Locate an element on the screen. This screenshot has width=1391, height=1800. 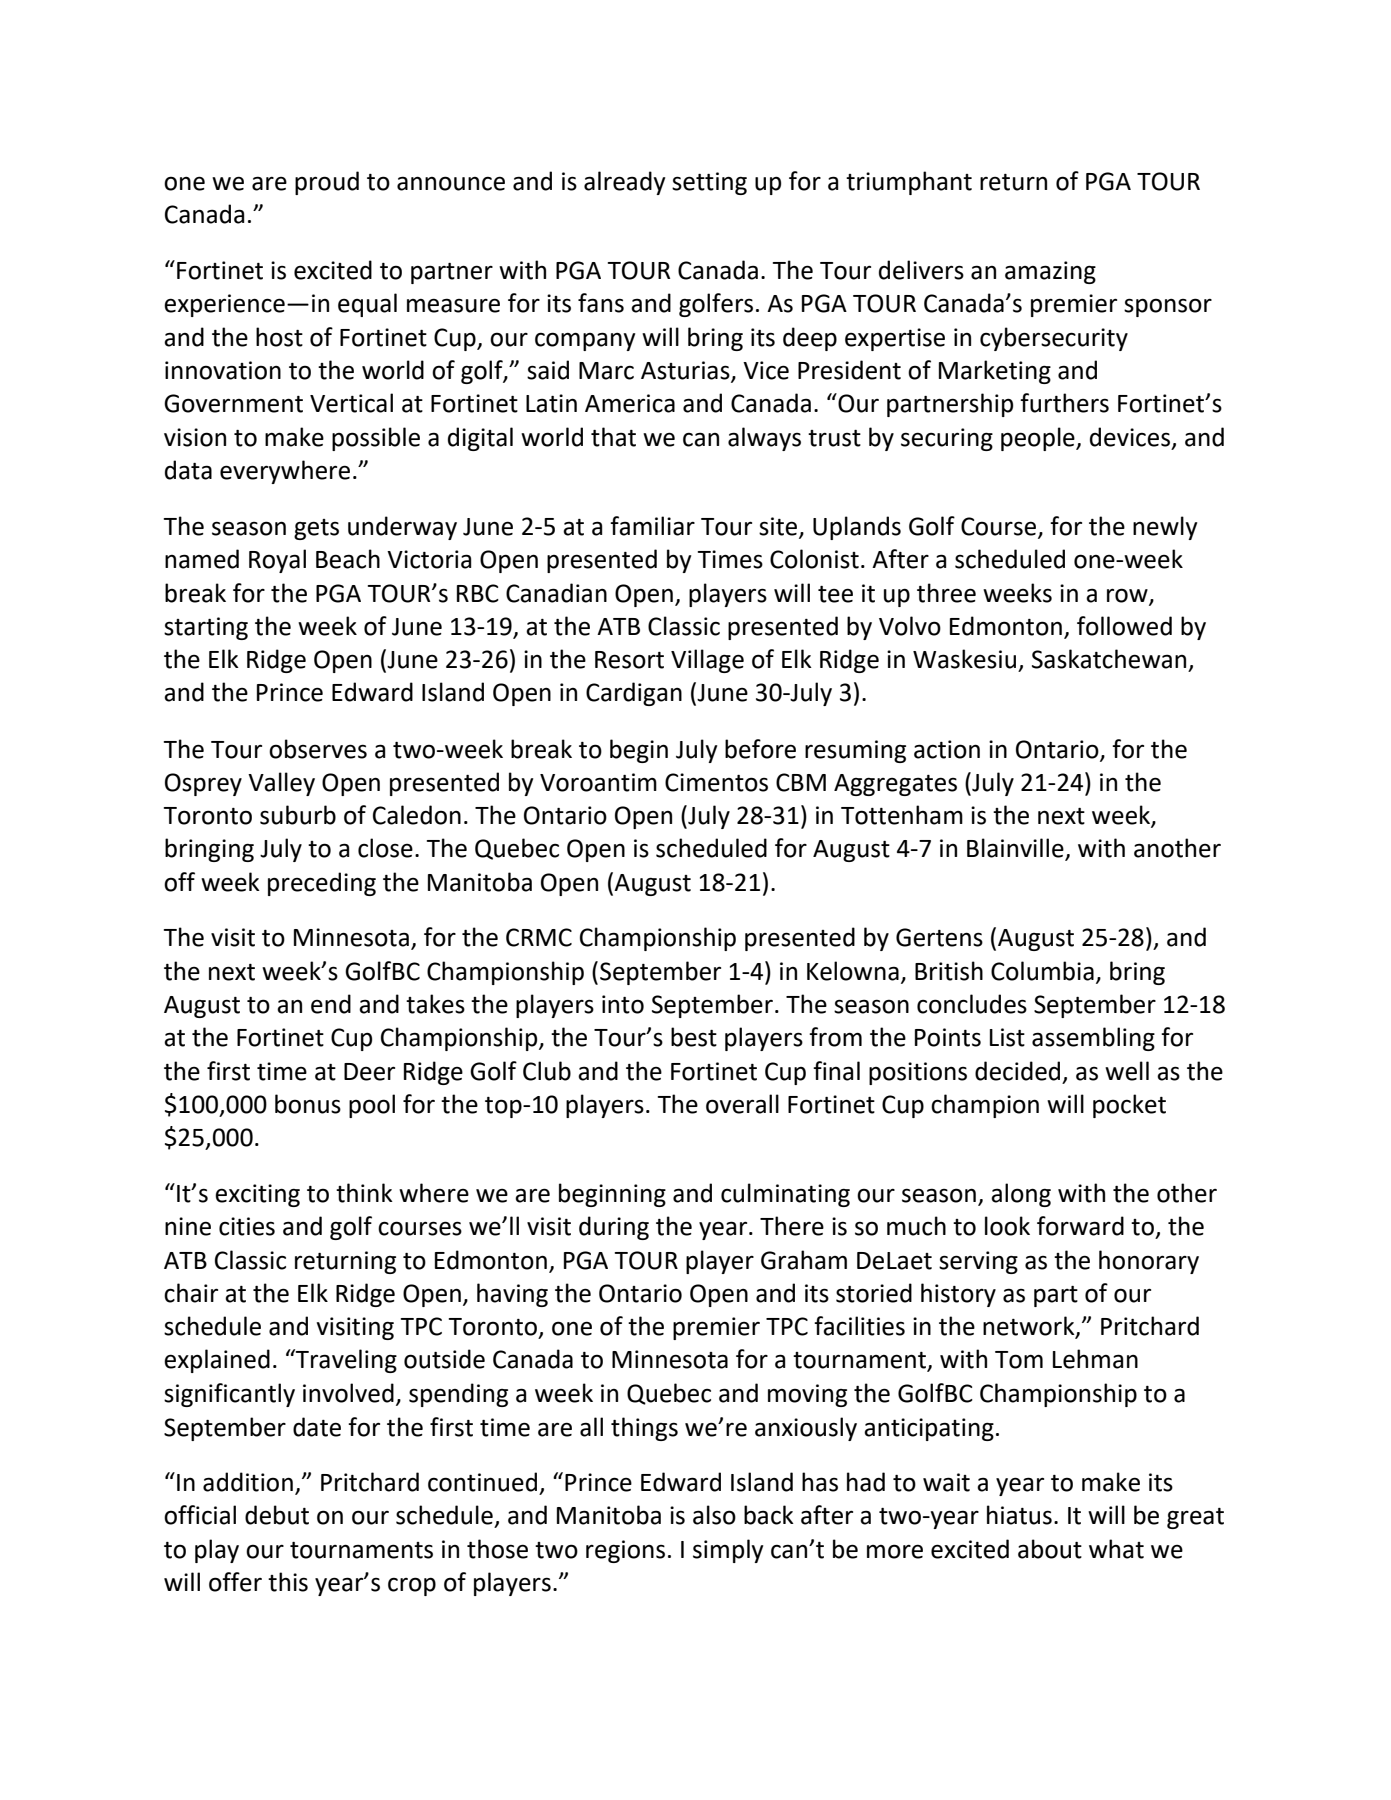
assembling is located at coordinates (1093, 1039).
